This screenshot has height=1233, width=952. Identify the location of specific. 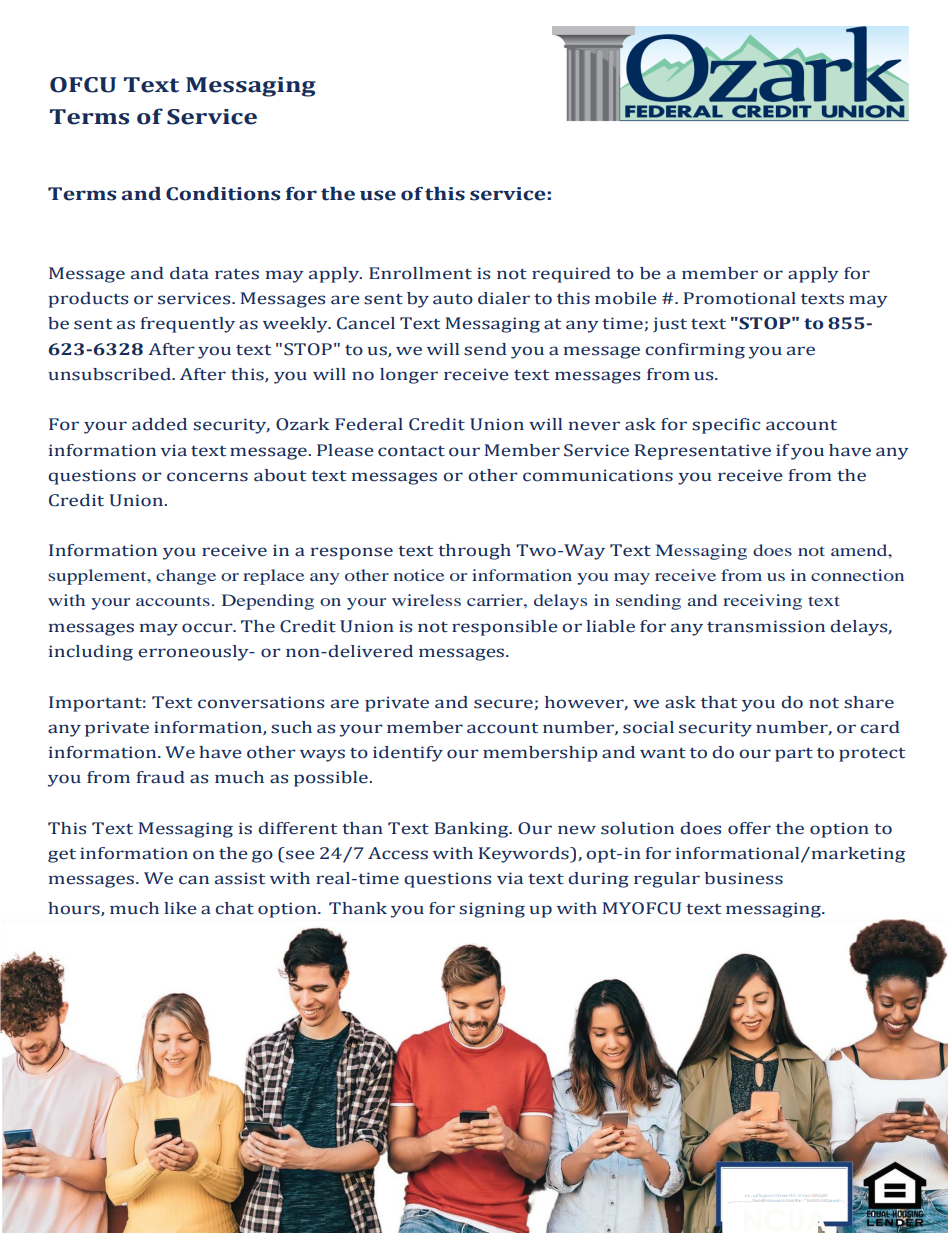
(726, 426).
